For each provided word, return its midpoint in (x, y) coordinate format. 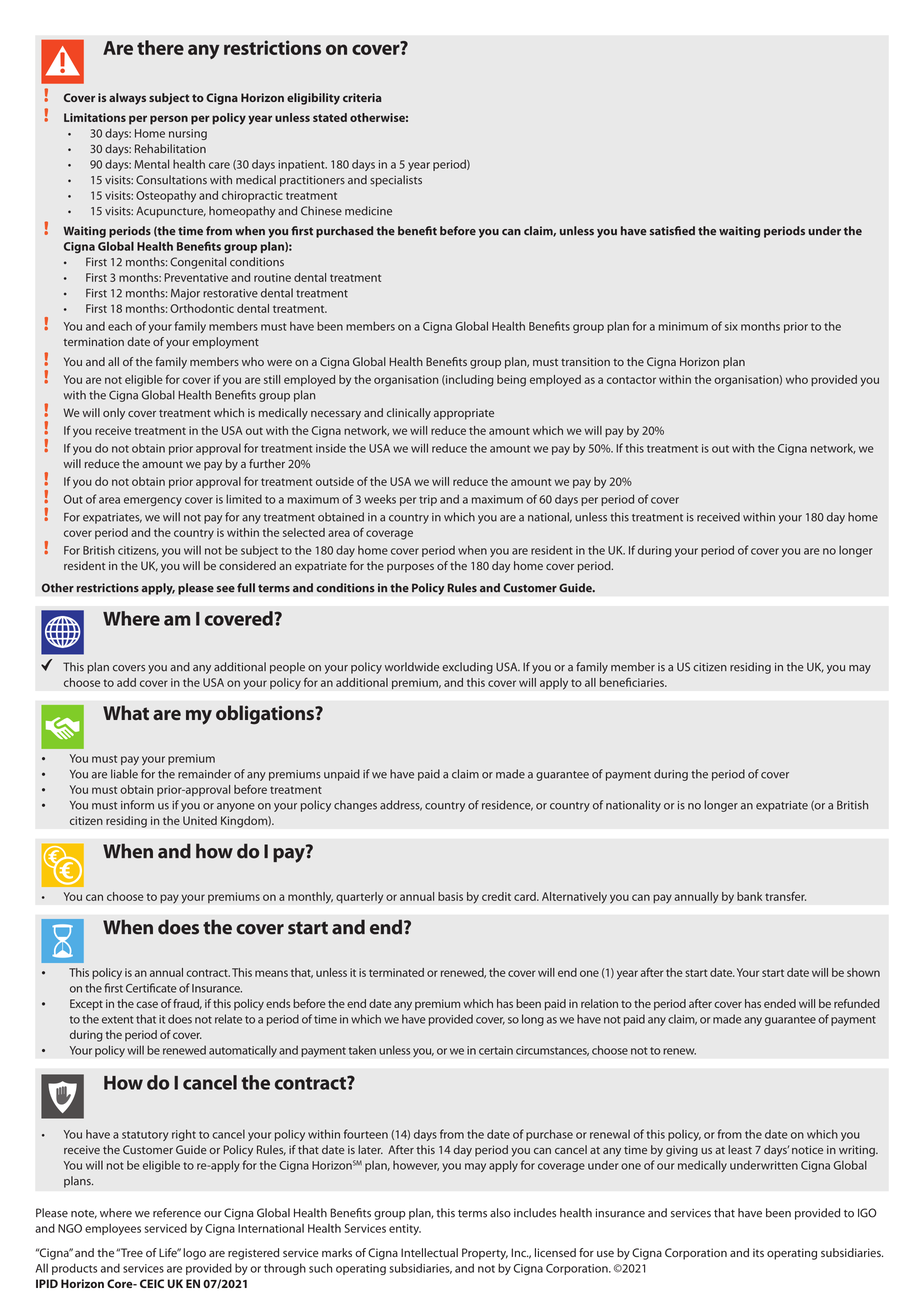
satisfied (672, 231)
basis (450, 896)
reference (177, 1213)
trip (428, 500)
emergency (153, 501)
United (200, 820)
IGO (867, 1213)
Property (485, 1254)
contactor (631, 380)
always (127, 99)
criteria (362, 97)
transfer (785, 896)
